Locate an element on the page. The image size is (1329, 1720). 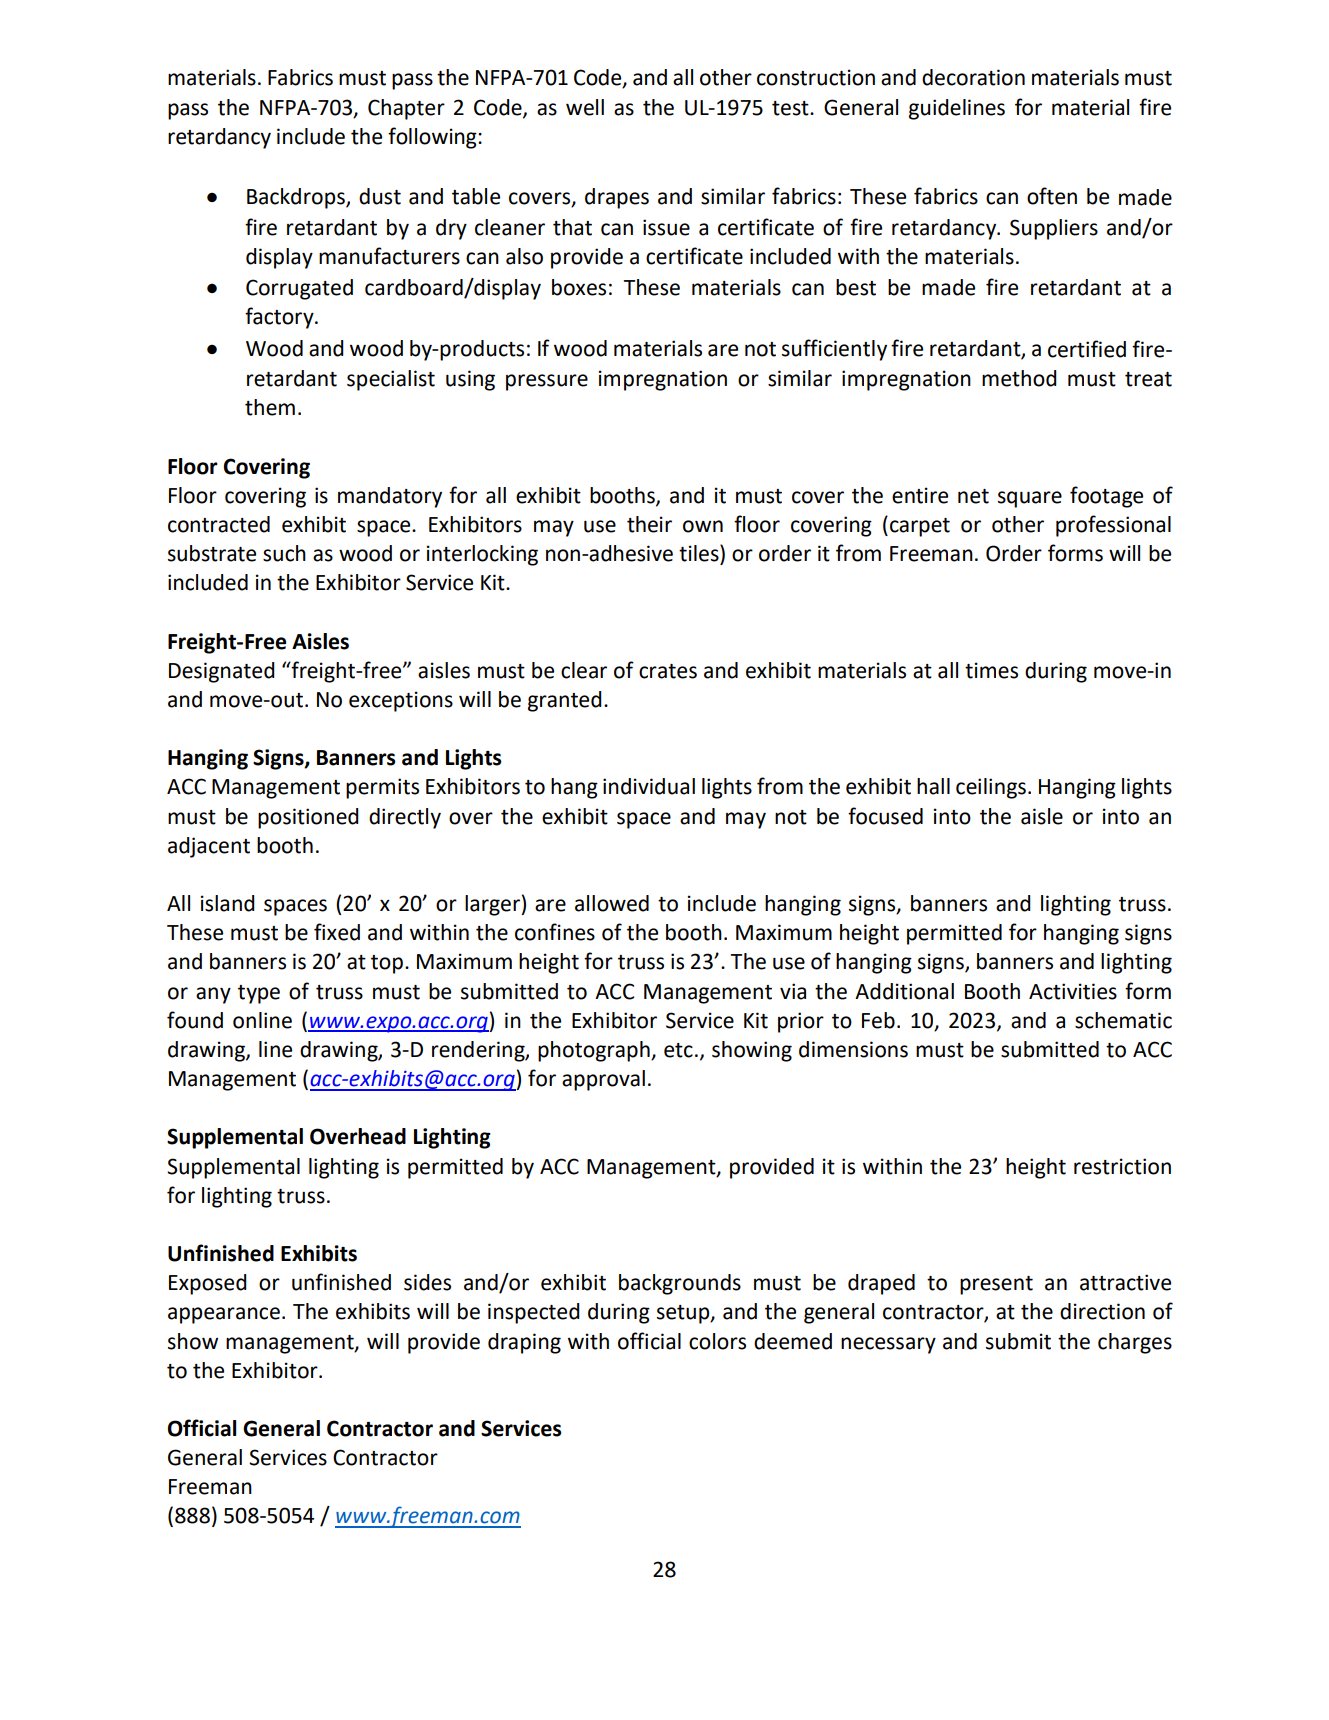
Chapter is located at coordinates (406, 109).
